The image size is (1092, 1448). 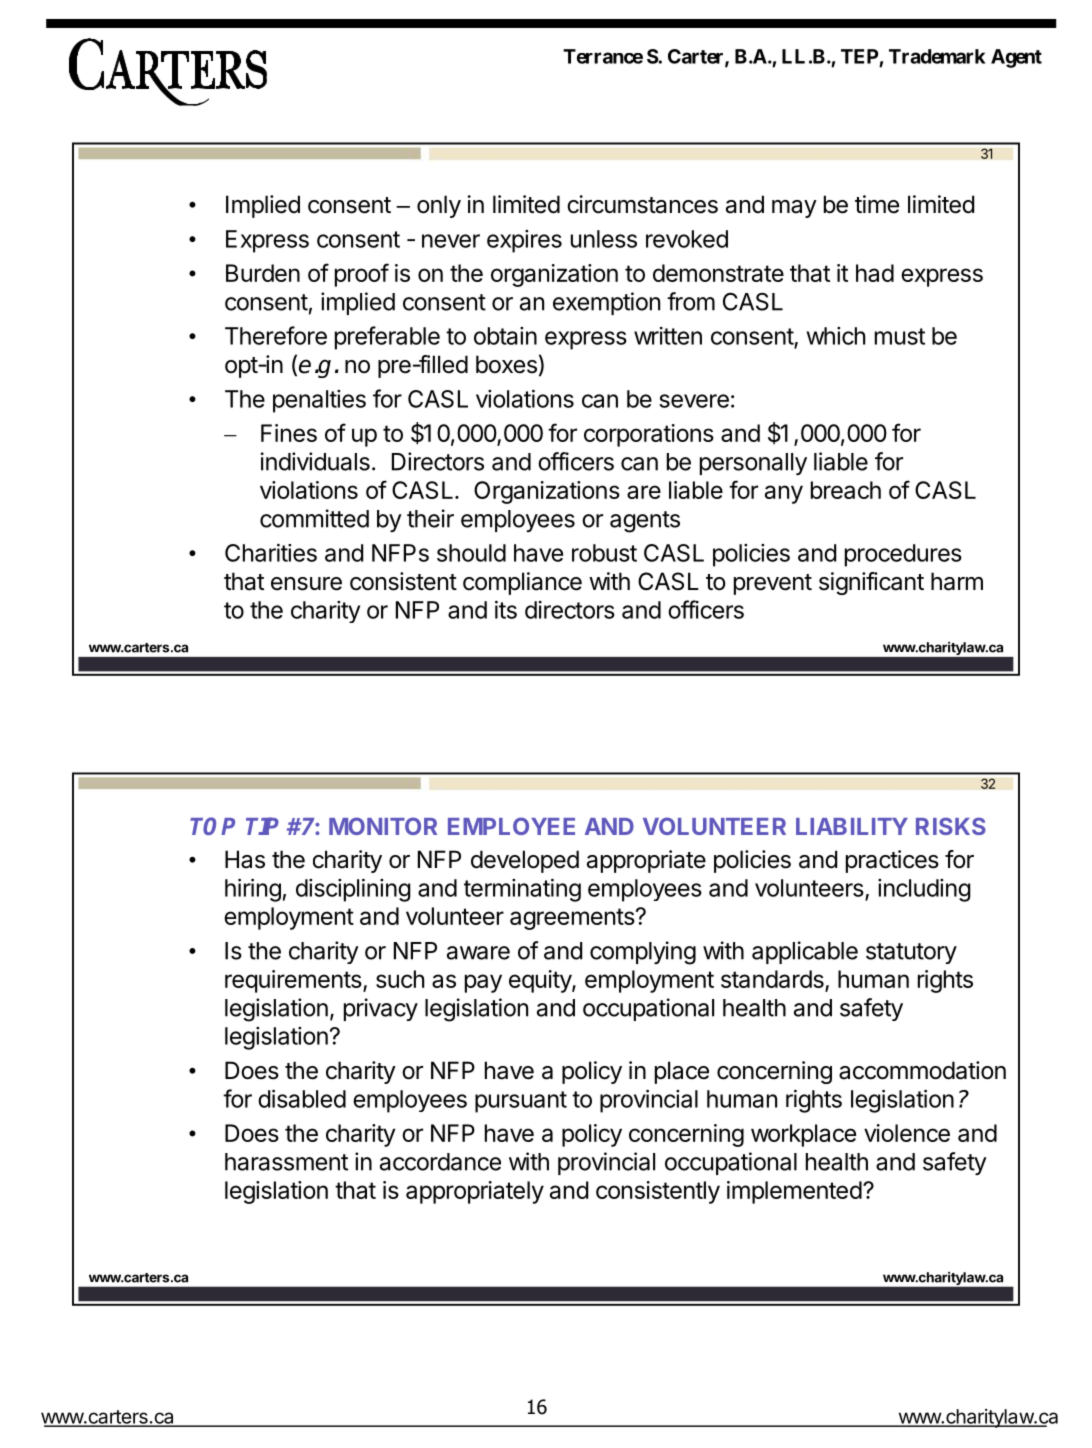 I want to click on LIABILITY, so click(x=852, y=826).
